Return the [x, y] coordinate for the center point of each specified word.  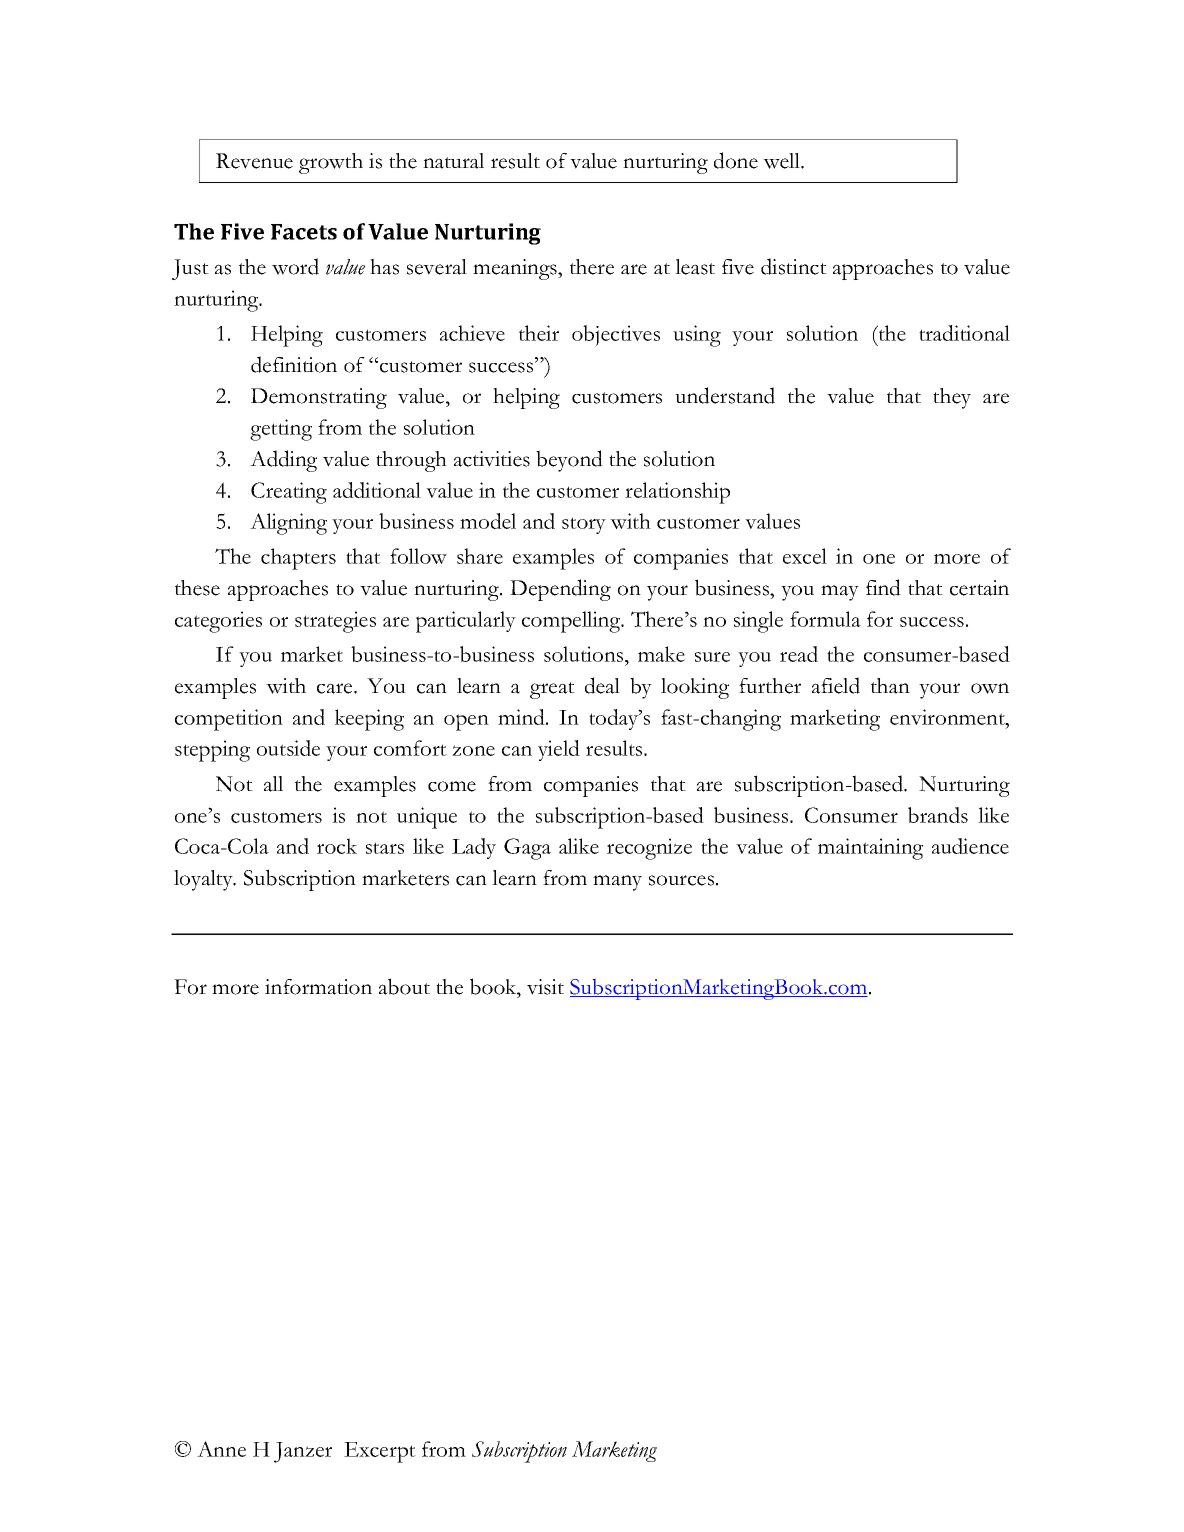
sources [681, 880]
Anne [221, 1449]
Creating [289, 493]
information [318, 987]
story [584, 525]
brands [938, 815]
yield [559, 750]
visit [545, 987]
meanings [516, 269]
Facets [304, 232]
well [783, 161]
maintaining [870, 849]
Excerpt [380, 1452]
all [273, 784]
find [883, 587]
